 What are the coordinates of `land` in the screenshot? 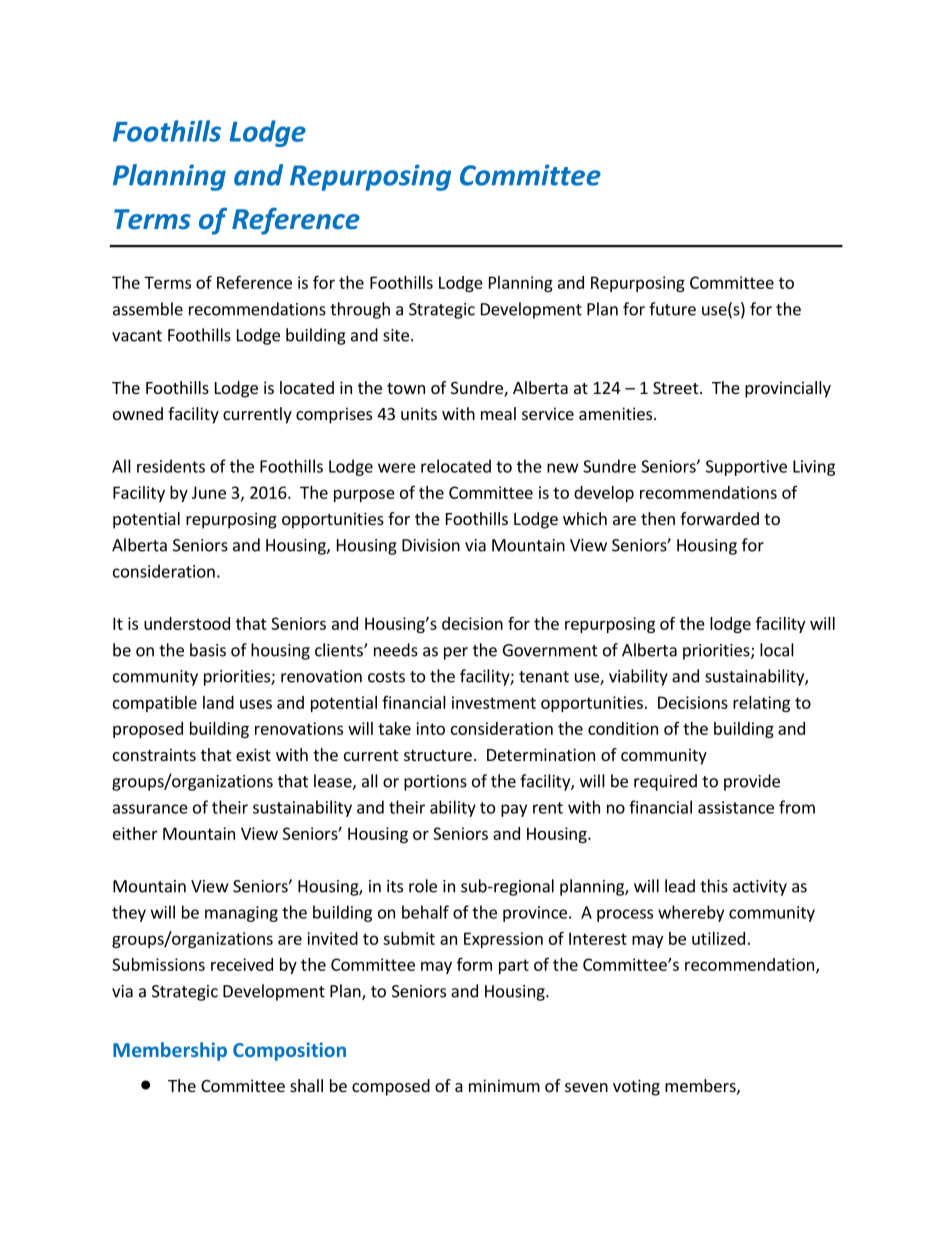 It's located at (218, 702).
